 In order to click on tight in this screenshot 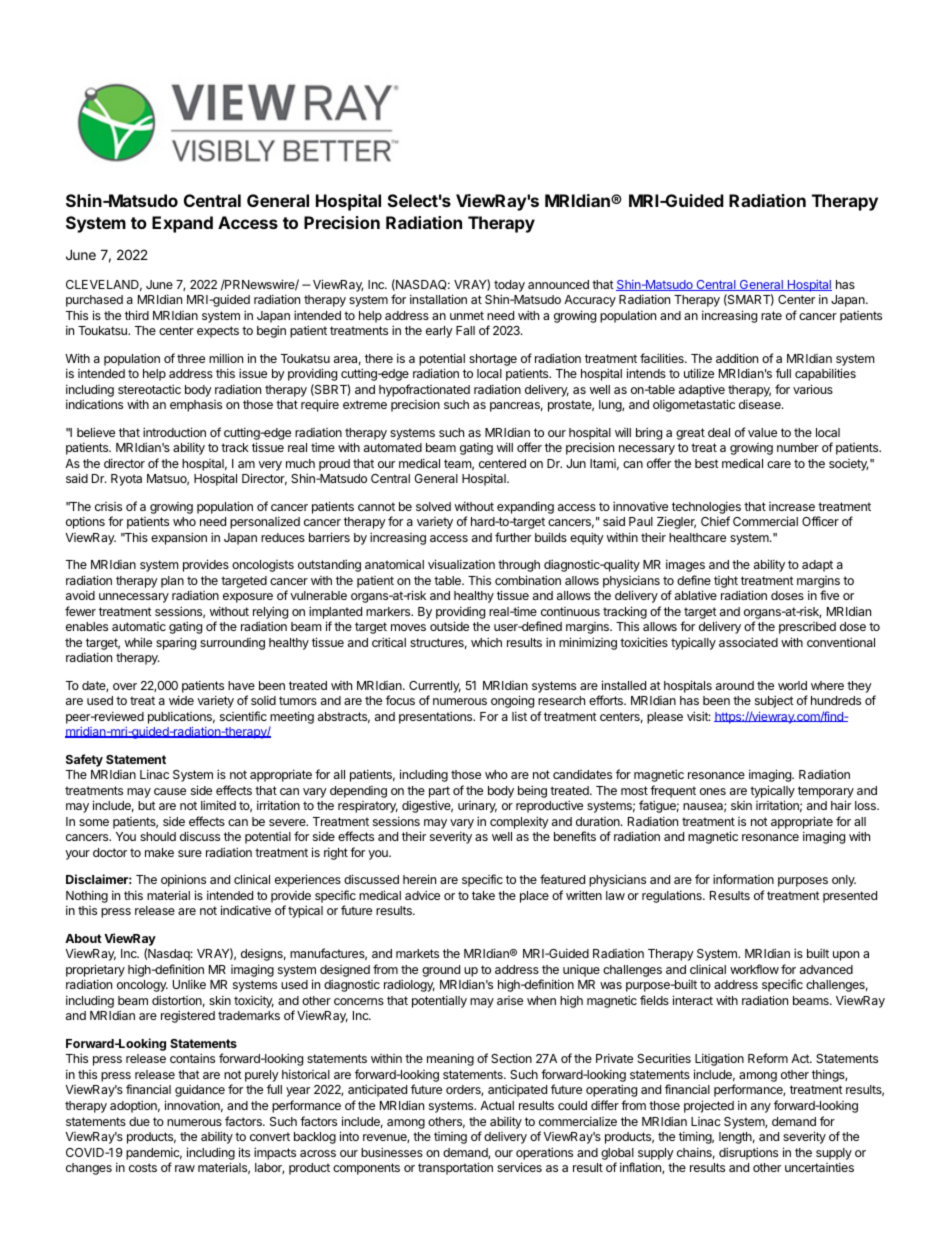, I will do `click(726, 582)`.
